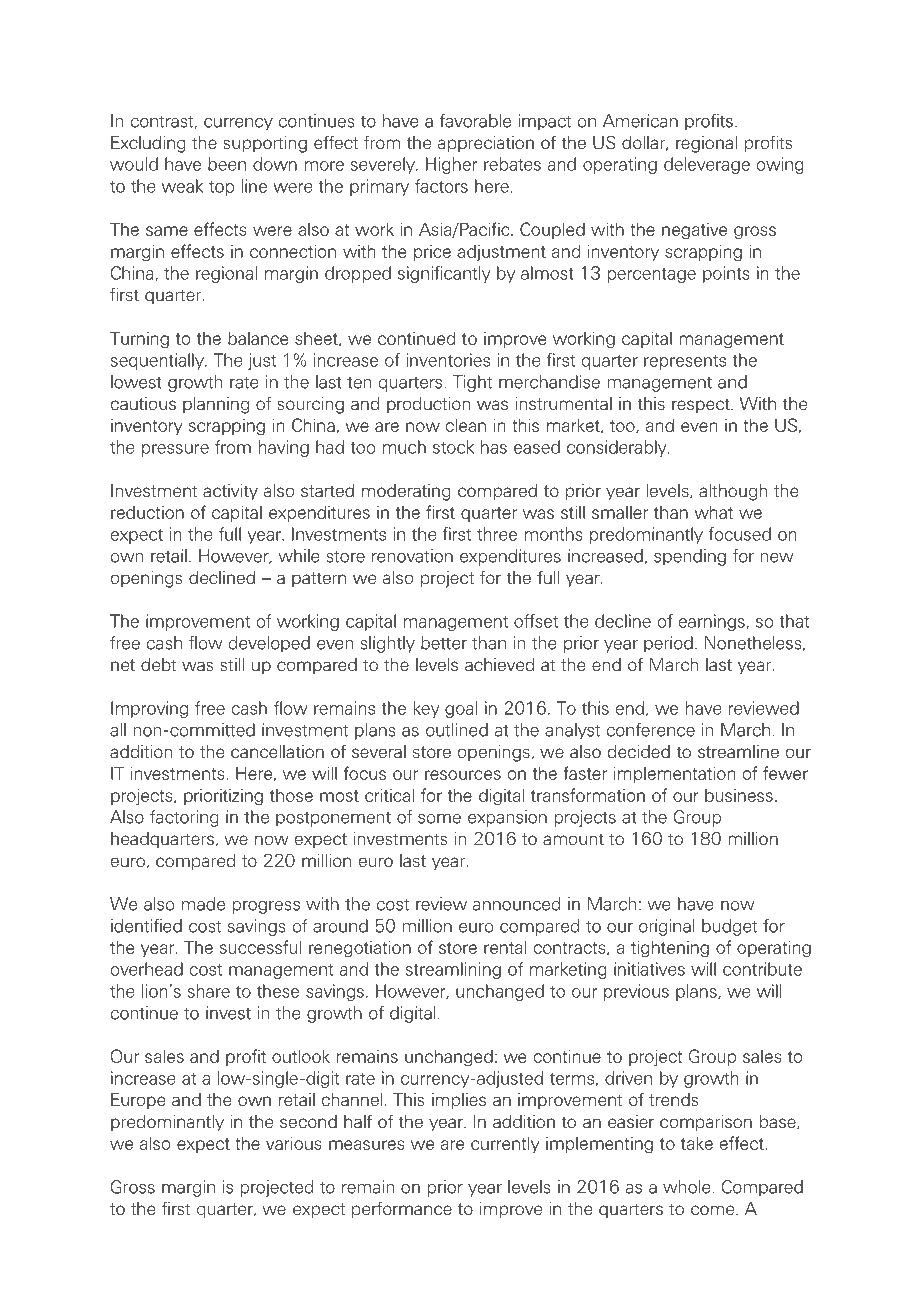  What do you see at coordinates (733, 492) in the screenshot?
I see `although` at bounding box center [733, 492].
